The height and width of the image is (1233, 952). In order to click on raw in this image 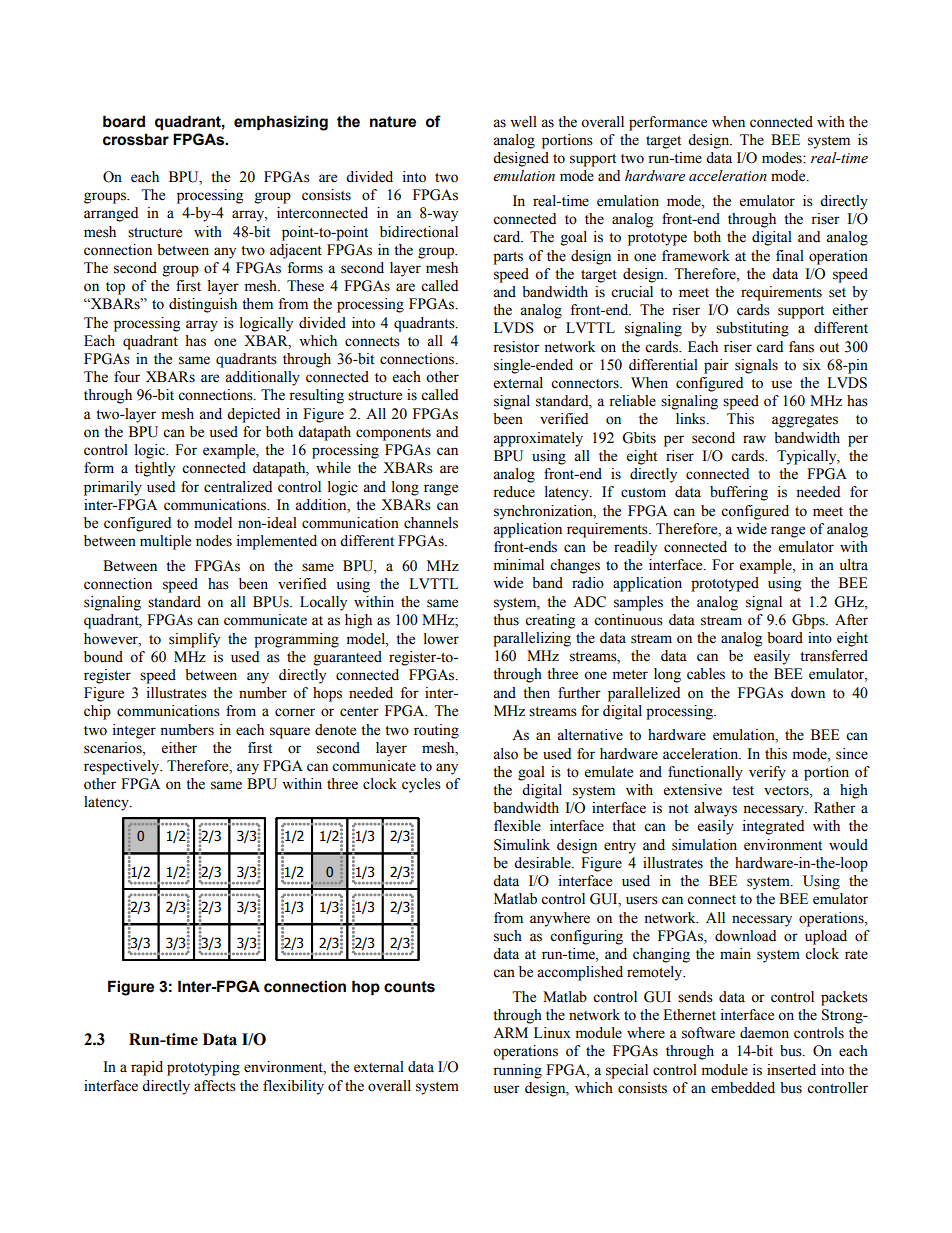, I will do `click(754, 439)`.
